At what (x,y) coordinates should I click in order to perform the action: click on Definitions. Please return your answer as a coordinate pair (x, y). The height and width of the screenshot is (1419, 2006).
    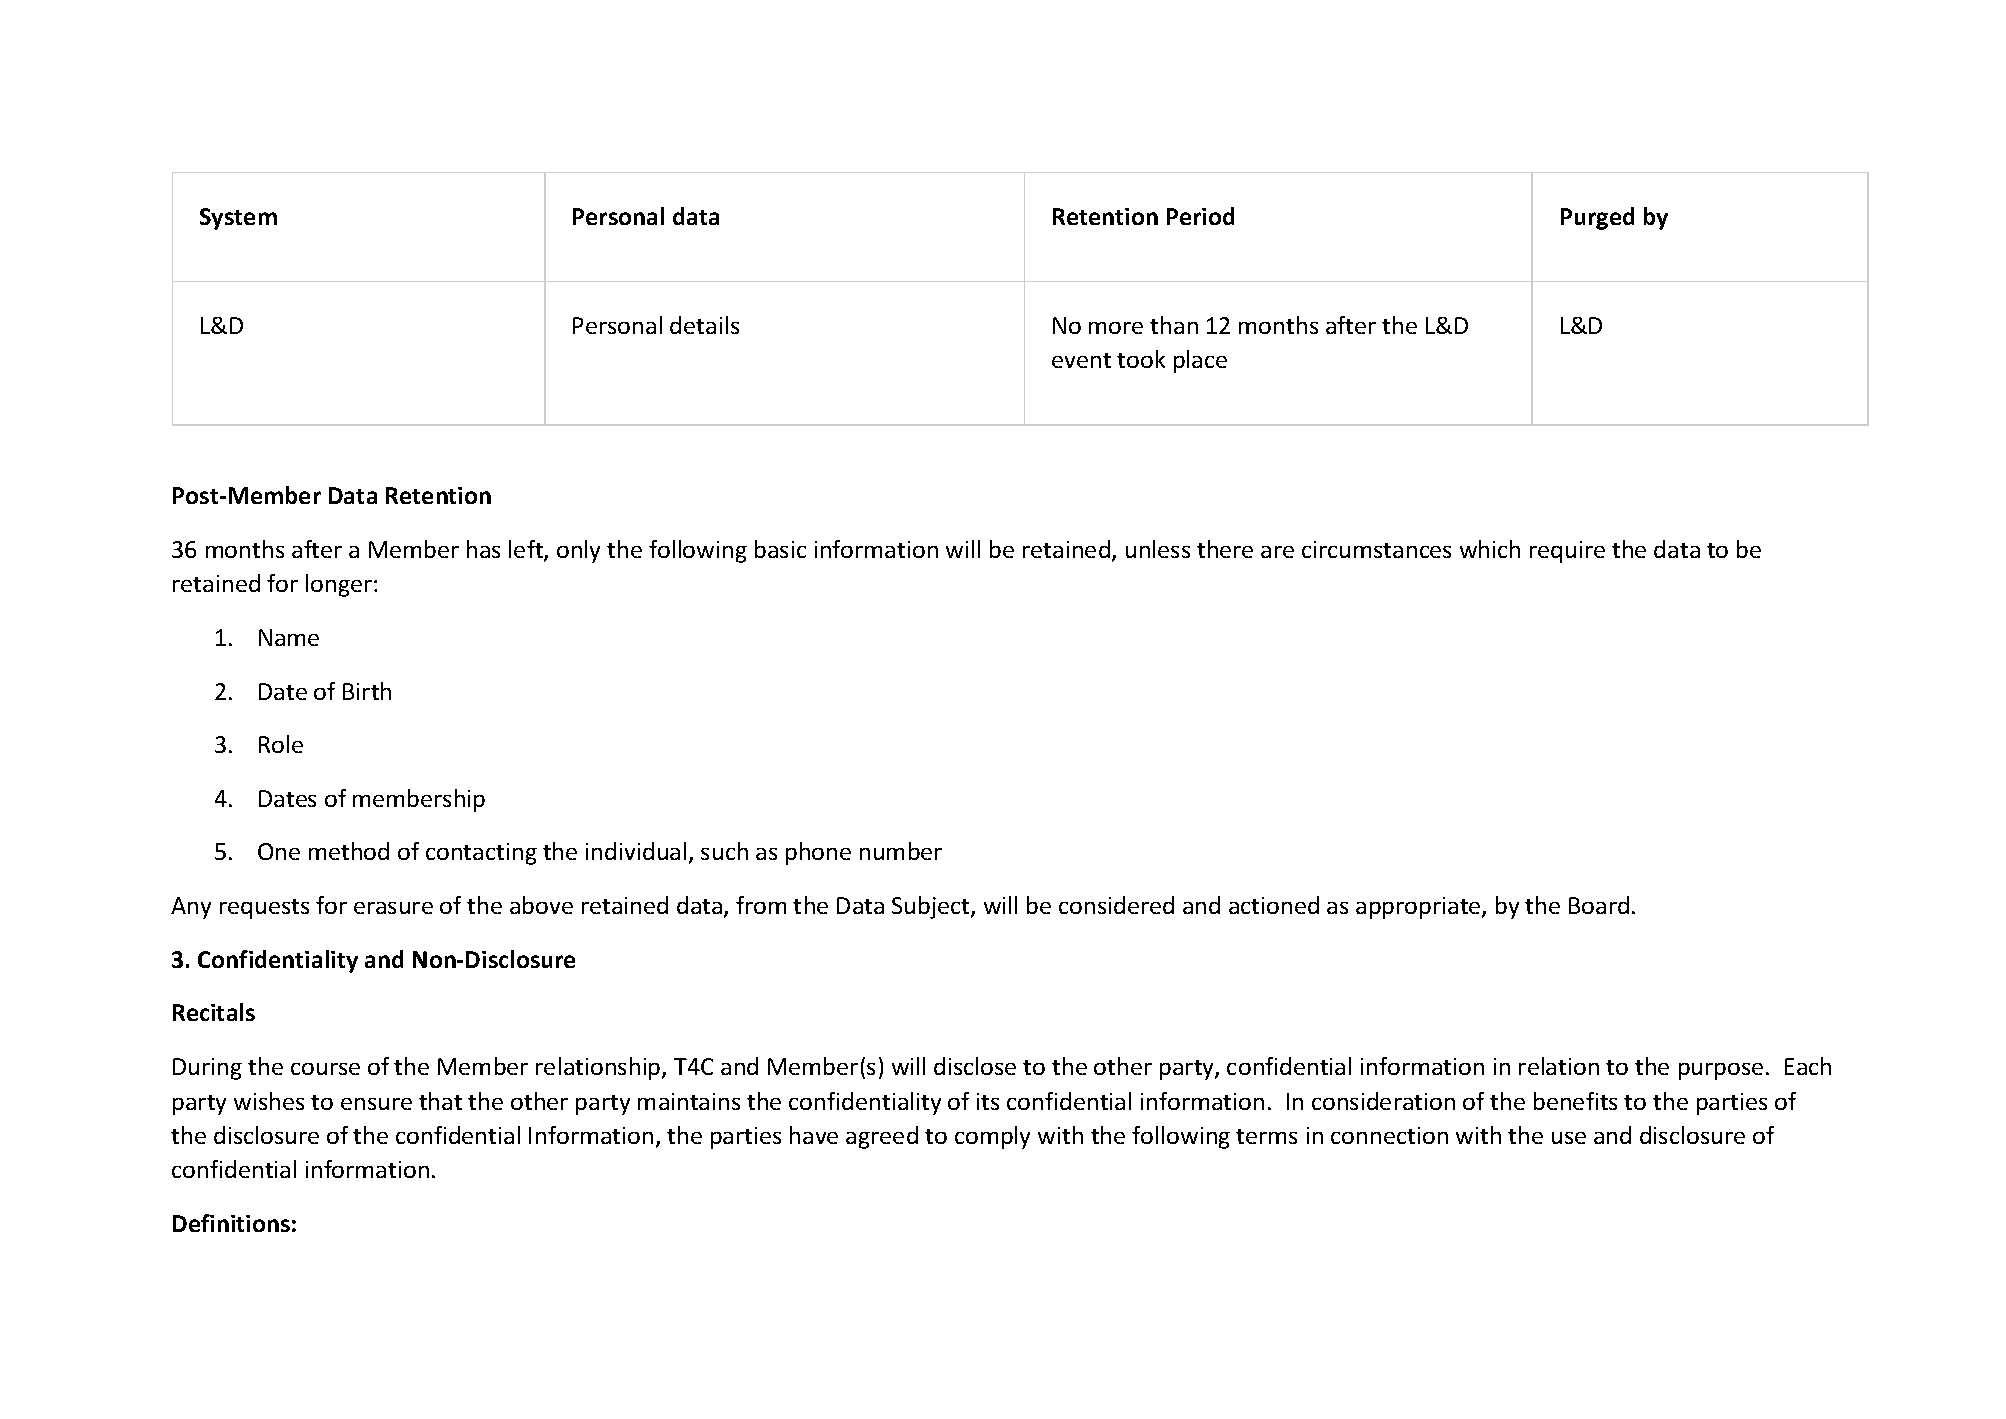
    Looking at the image, I should click on (231, 1223).
